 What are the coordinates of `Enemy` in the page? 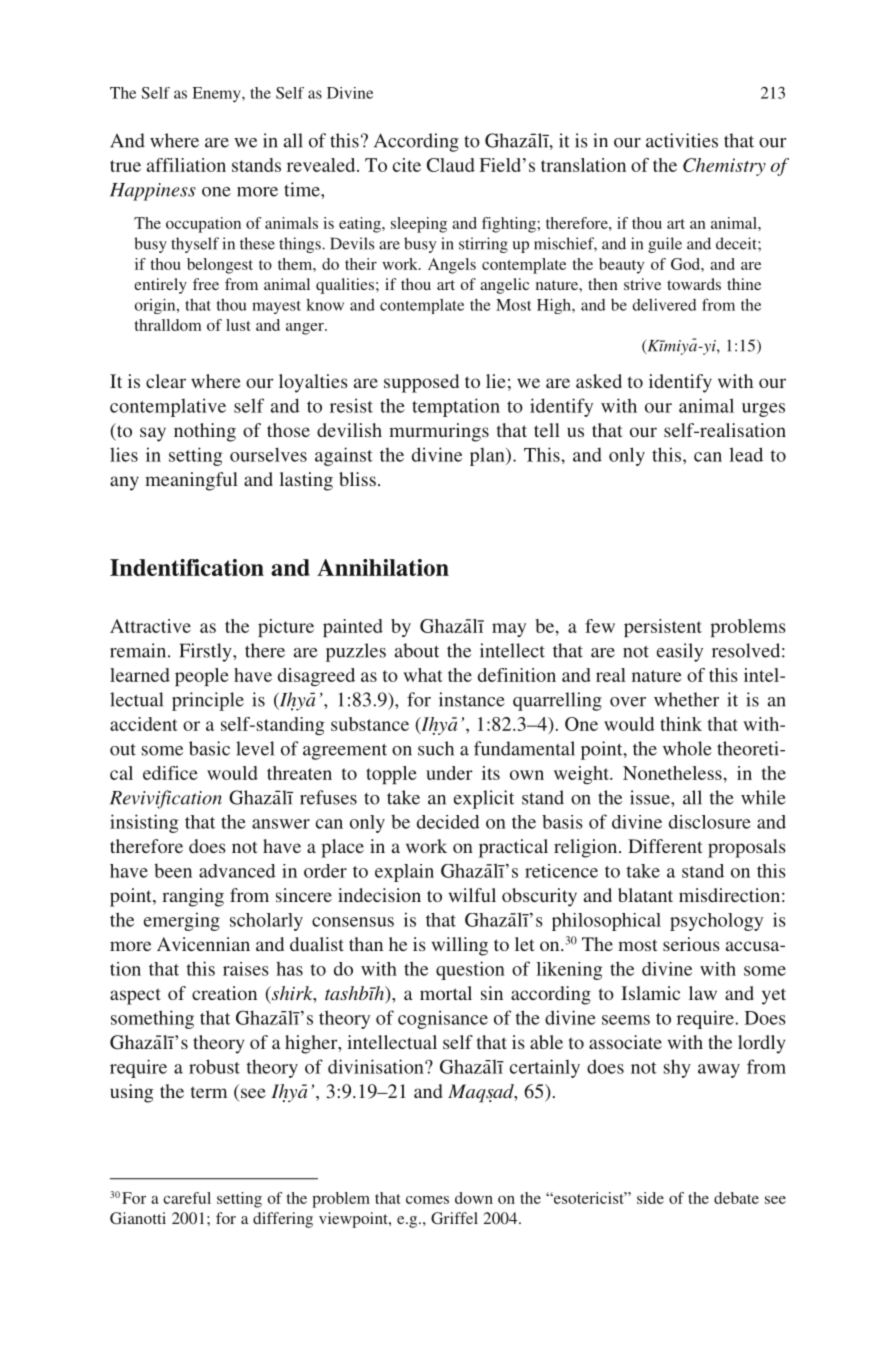 It's located at (218, 94).
